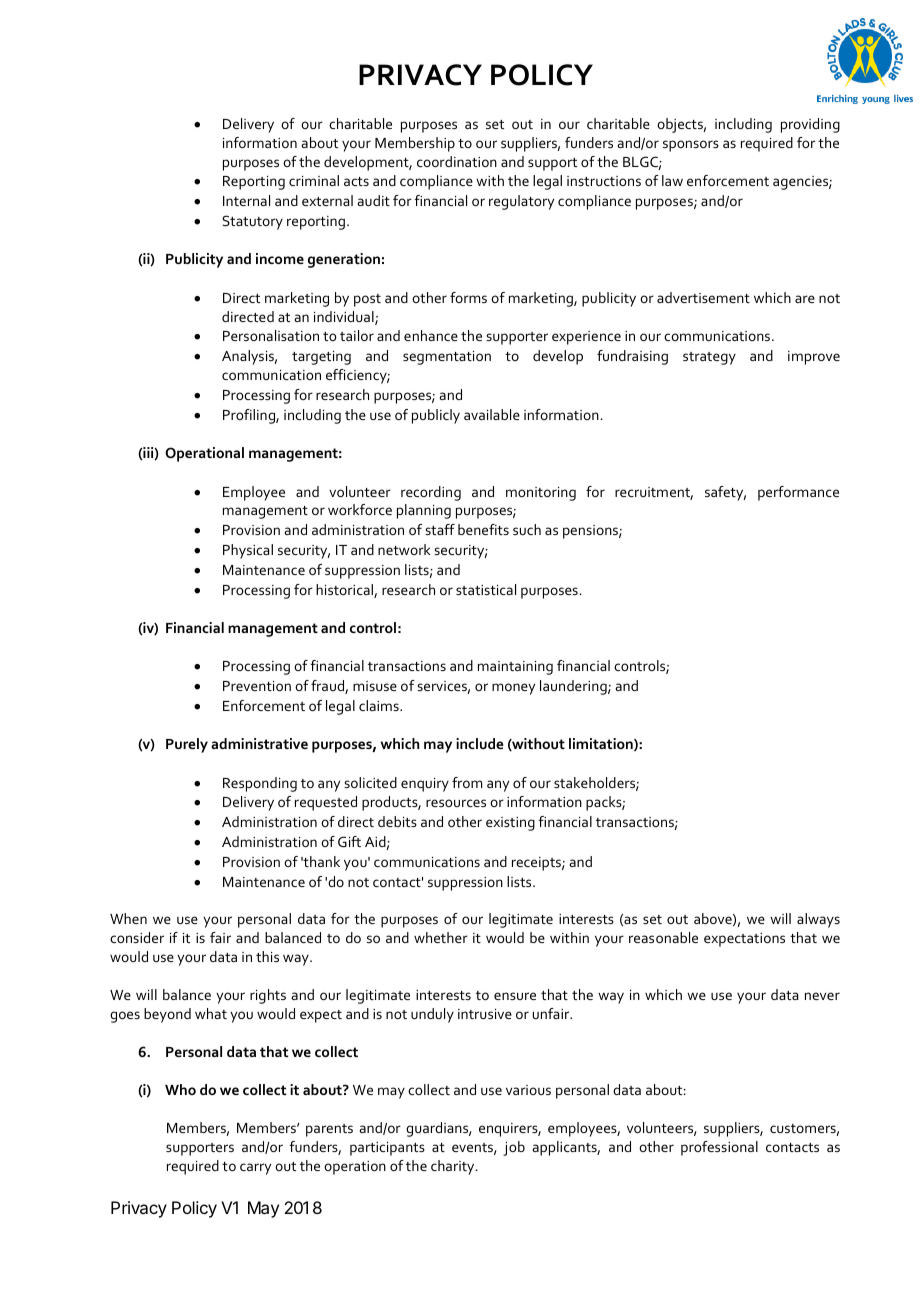 The image size is (924, 1308). Describe the element at coordinates (255, 1169) in the screenshot. I see `carry` at that location.
